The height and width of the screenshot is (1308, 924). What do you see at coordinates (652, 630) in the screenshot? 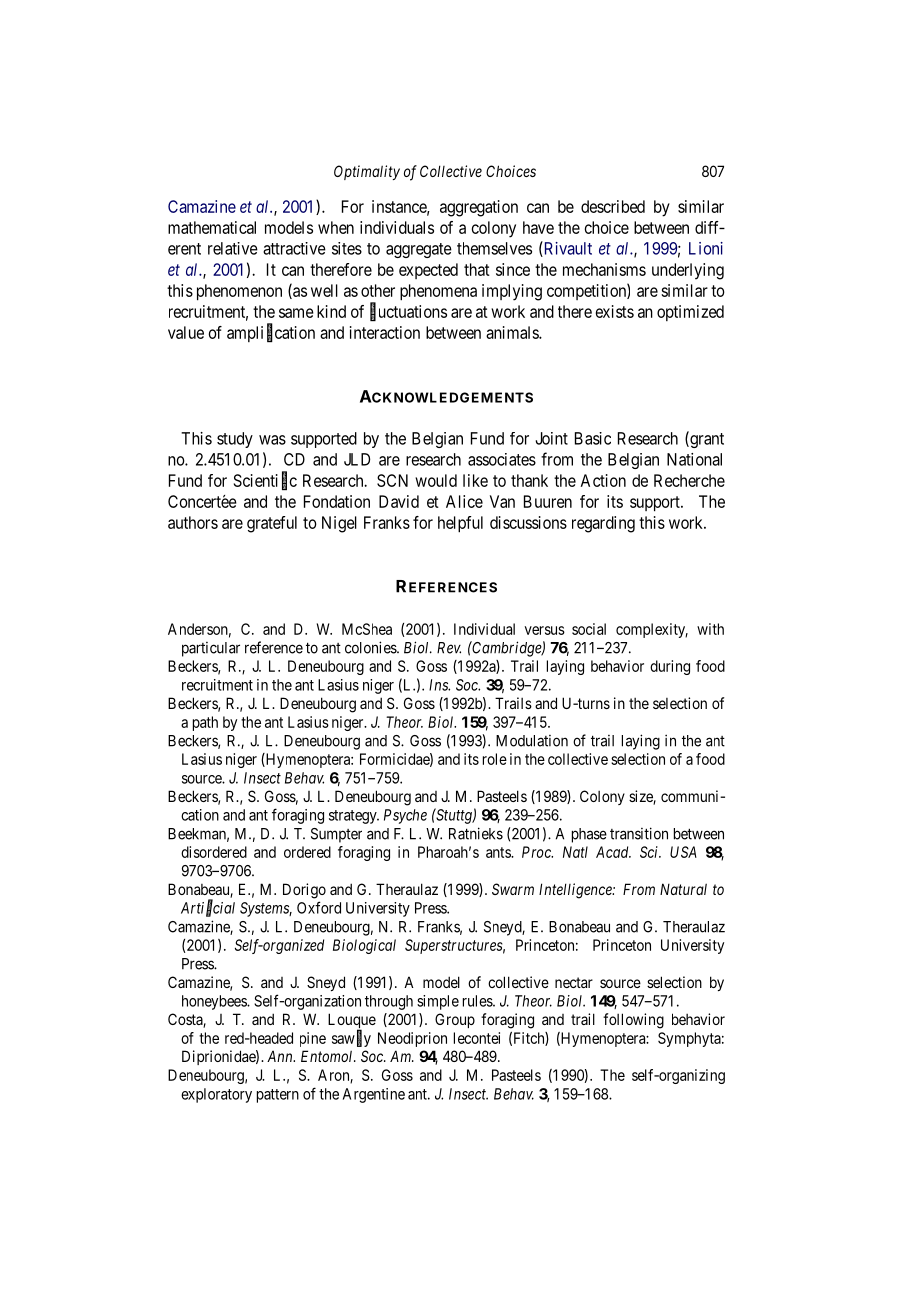
I see `complexity` at bounding box center [652, 630].
